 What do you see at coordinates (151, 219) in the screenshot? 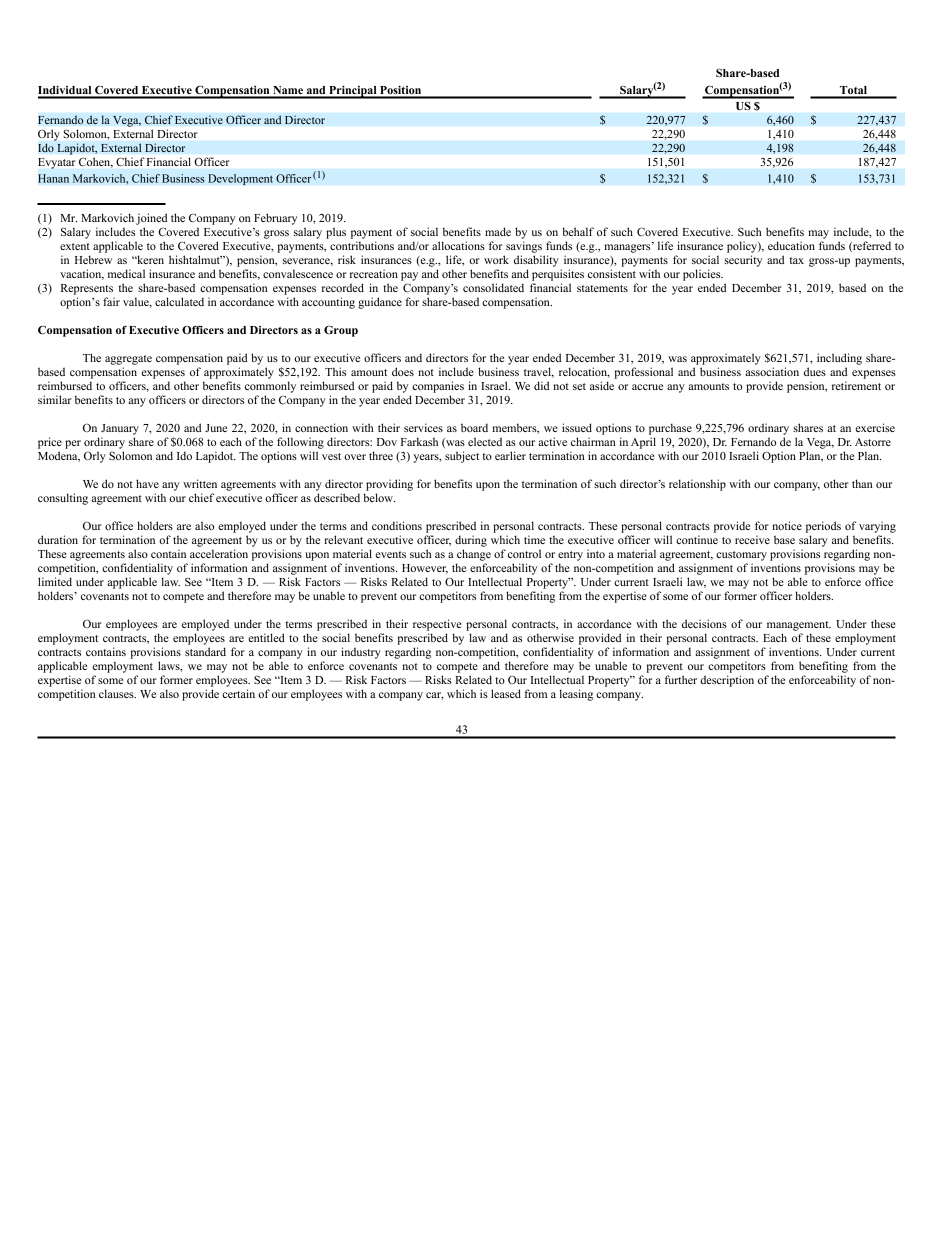
I see `joined` at bounding box center [151, 219].
